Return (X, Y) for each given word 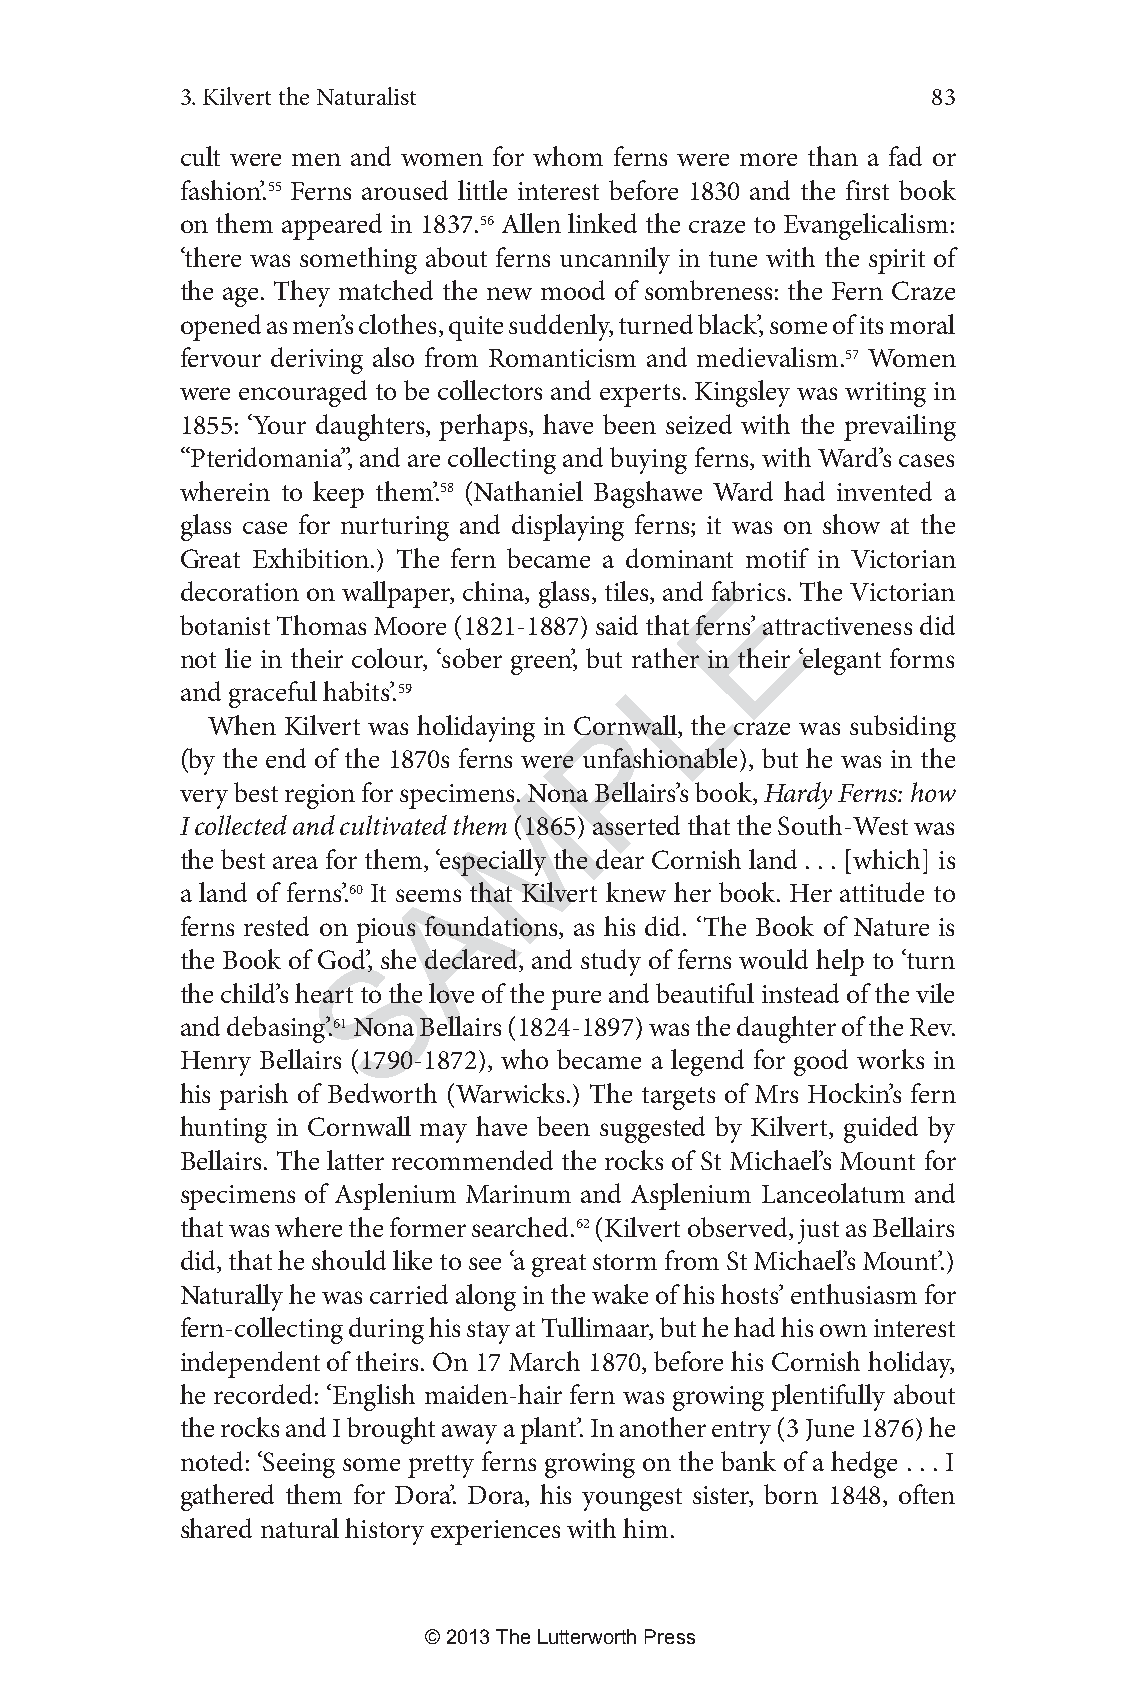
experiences (495, 1532)
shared (216, 1528)
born (791, 1494)
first (867, 190)
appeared (332, 226)
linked (602, 223)
